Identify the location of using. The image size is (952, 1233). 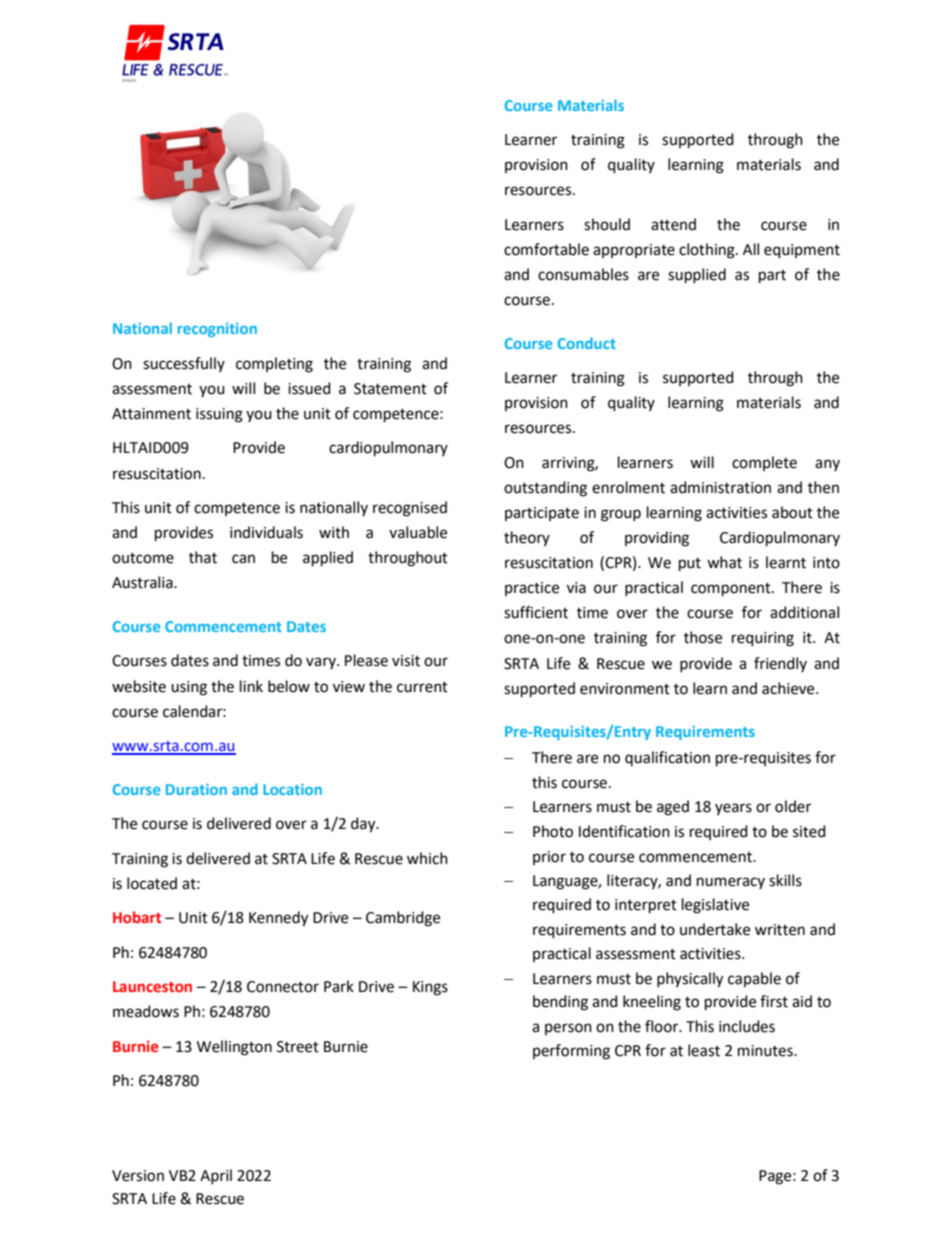
(189, 688).
